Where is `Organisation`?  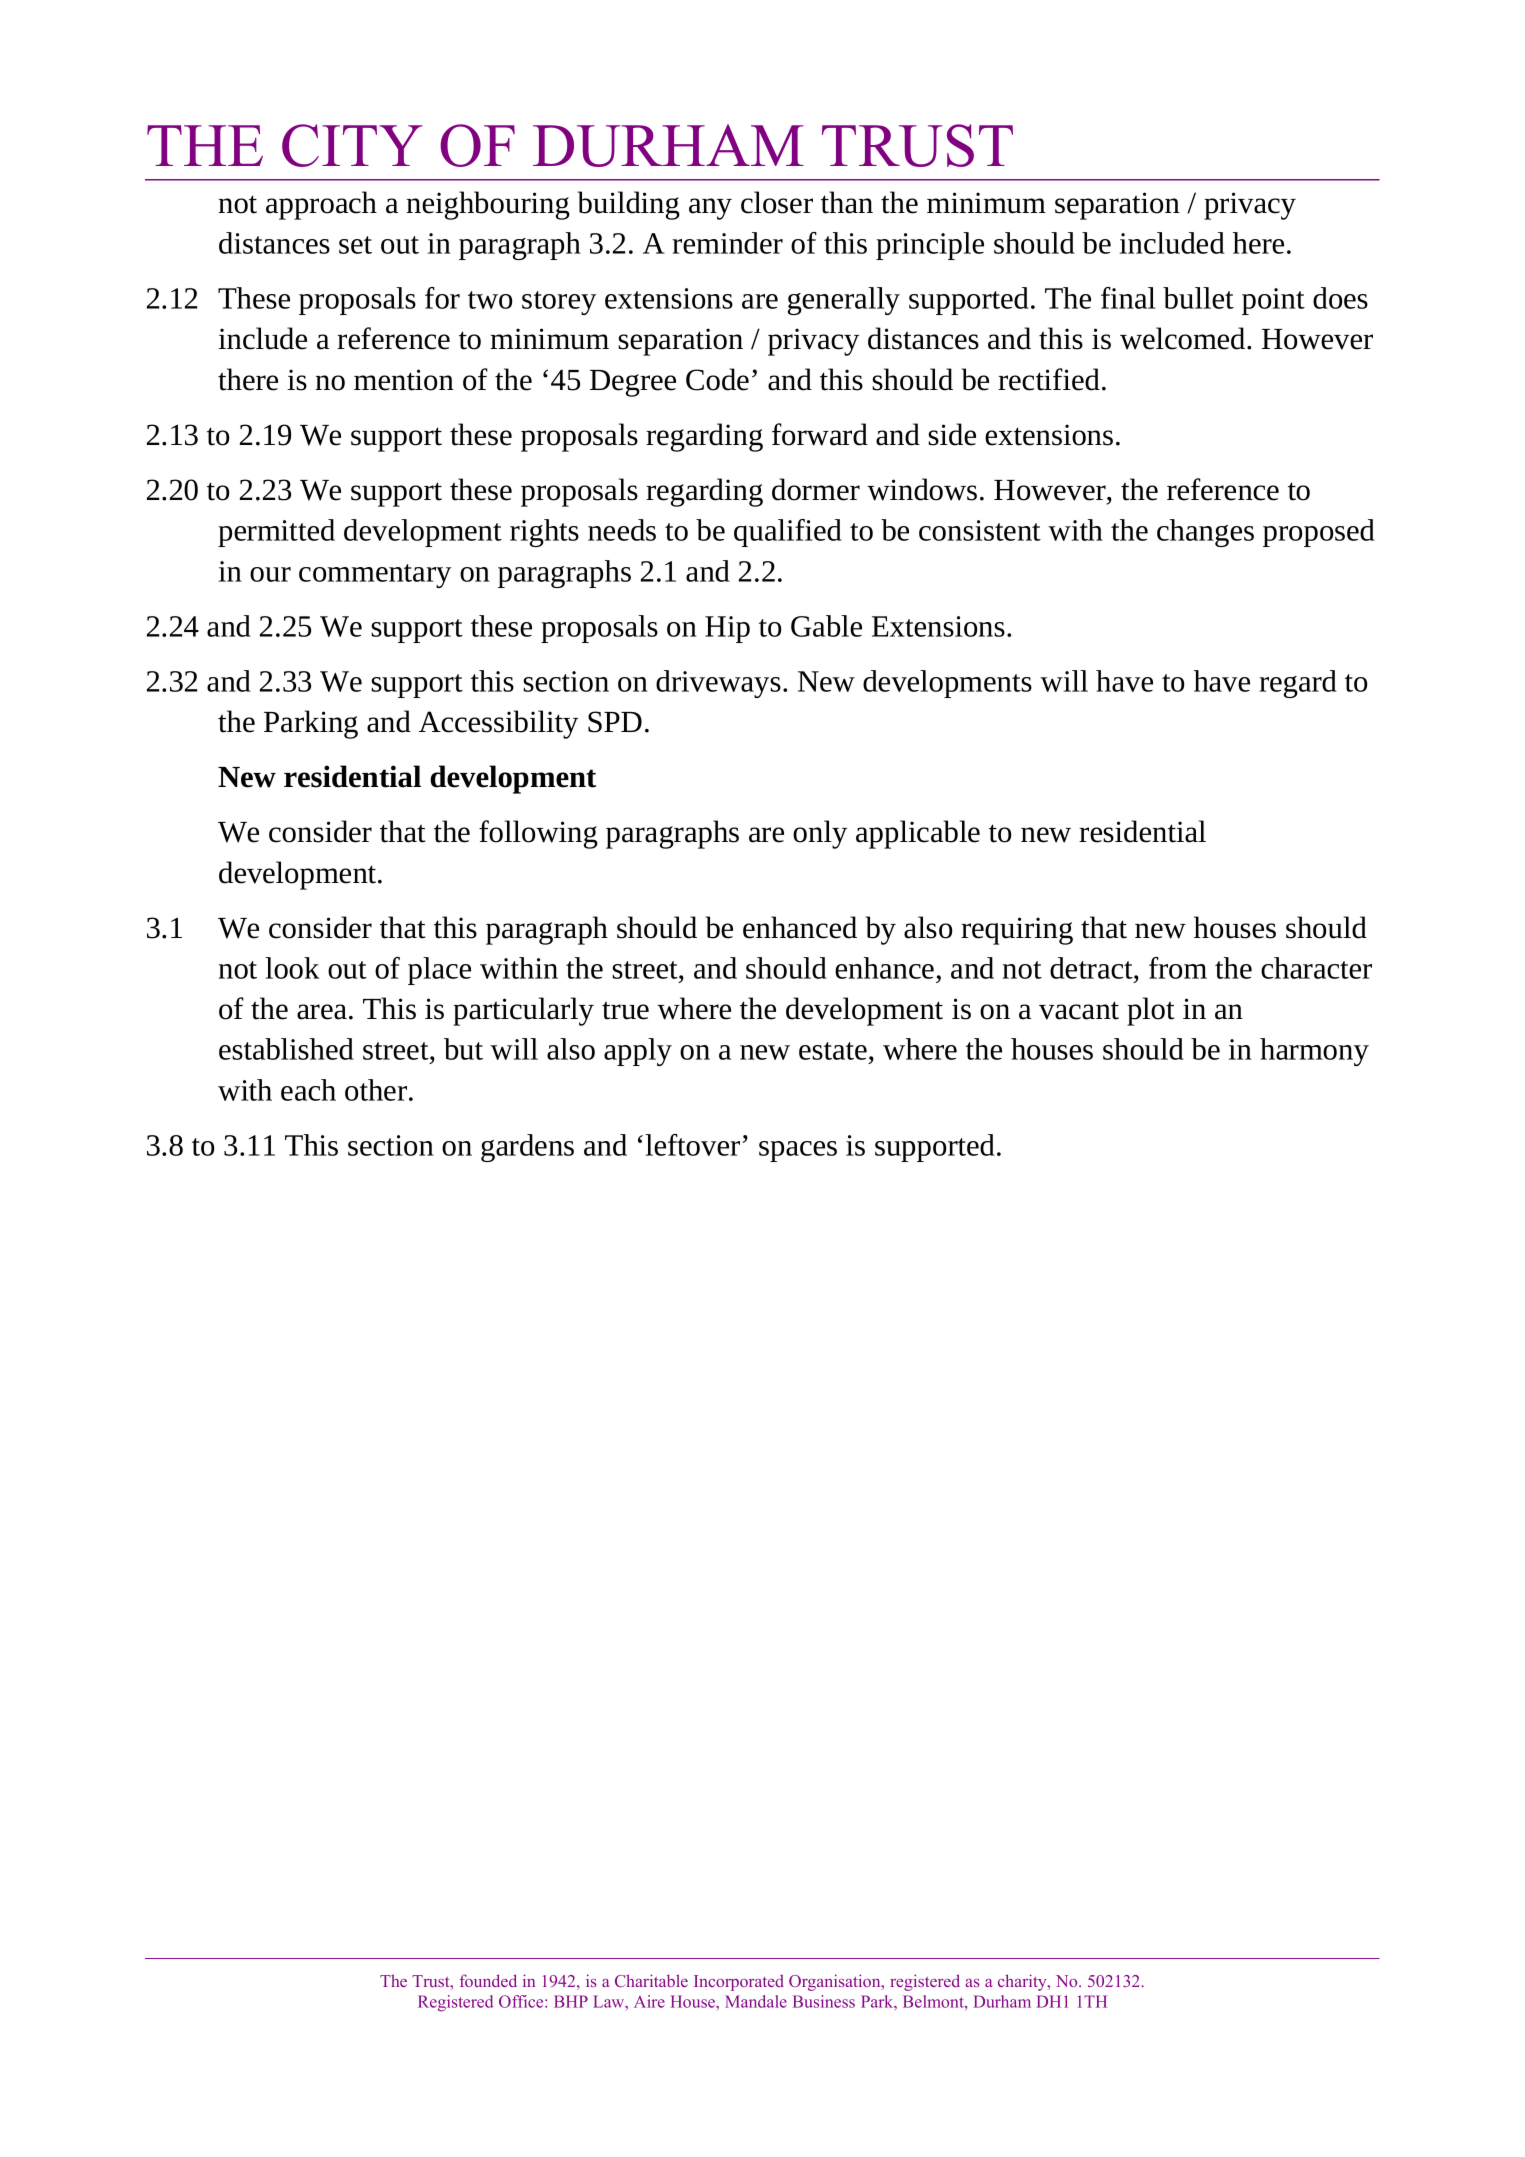 Organisation is located at coordinates (836, 1982).
